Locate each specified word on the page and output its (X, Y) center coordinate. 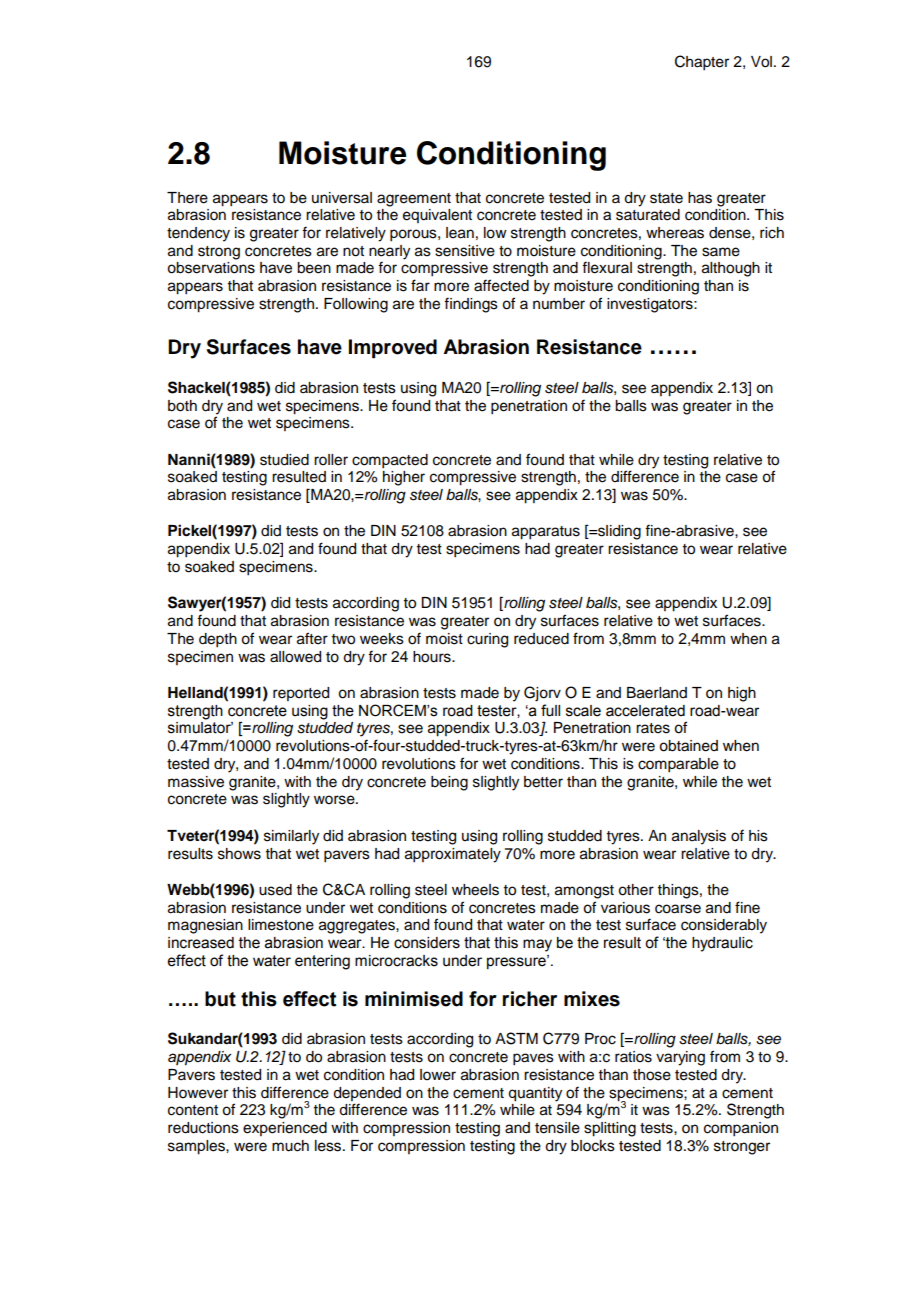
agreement (414, 200)
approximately (453, 855)
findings (471, 305)
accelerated (645, 711)
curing (487, 640)
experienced (285, 1129)
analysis (699, 837)
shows (239, 854)
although (731, 269)
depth (218, 640)
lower (438, 1075)
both (182, 406)
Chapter (702, 63)
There (187, 198)
